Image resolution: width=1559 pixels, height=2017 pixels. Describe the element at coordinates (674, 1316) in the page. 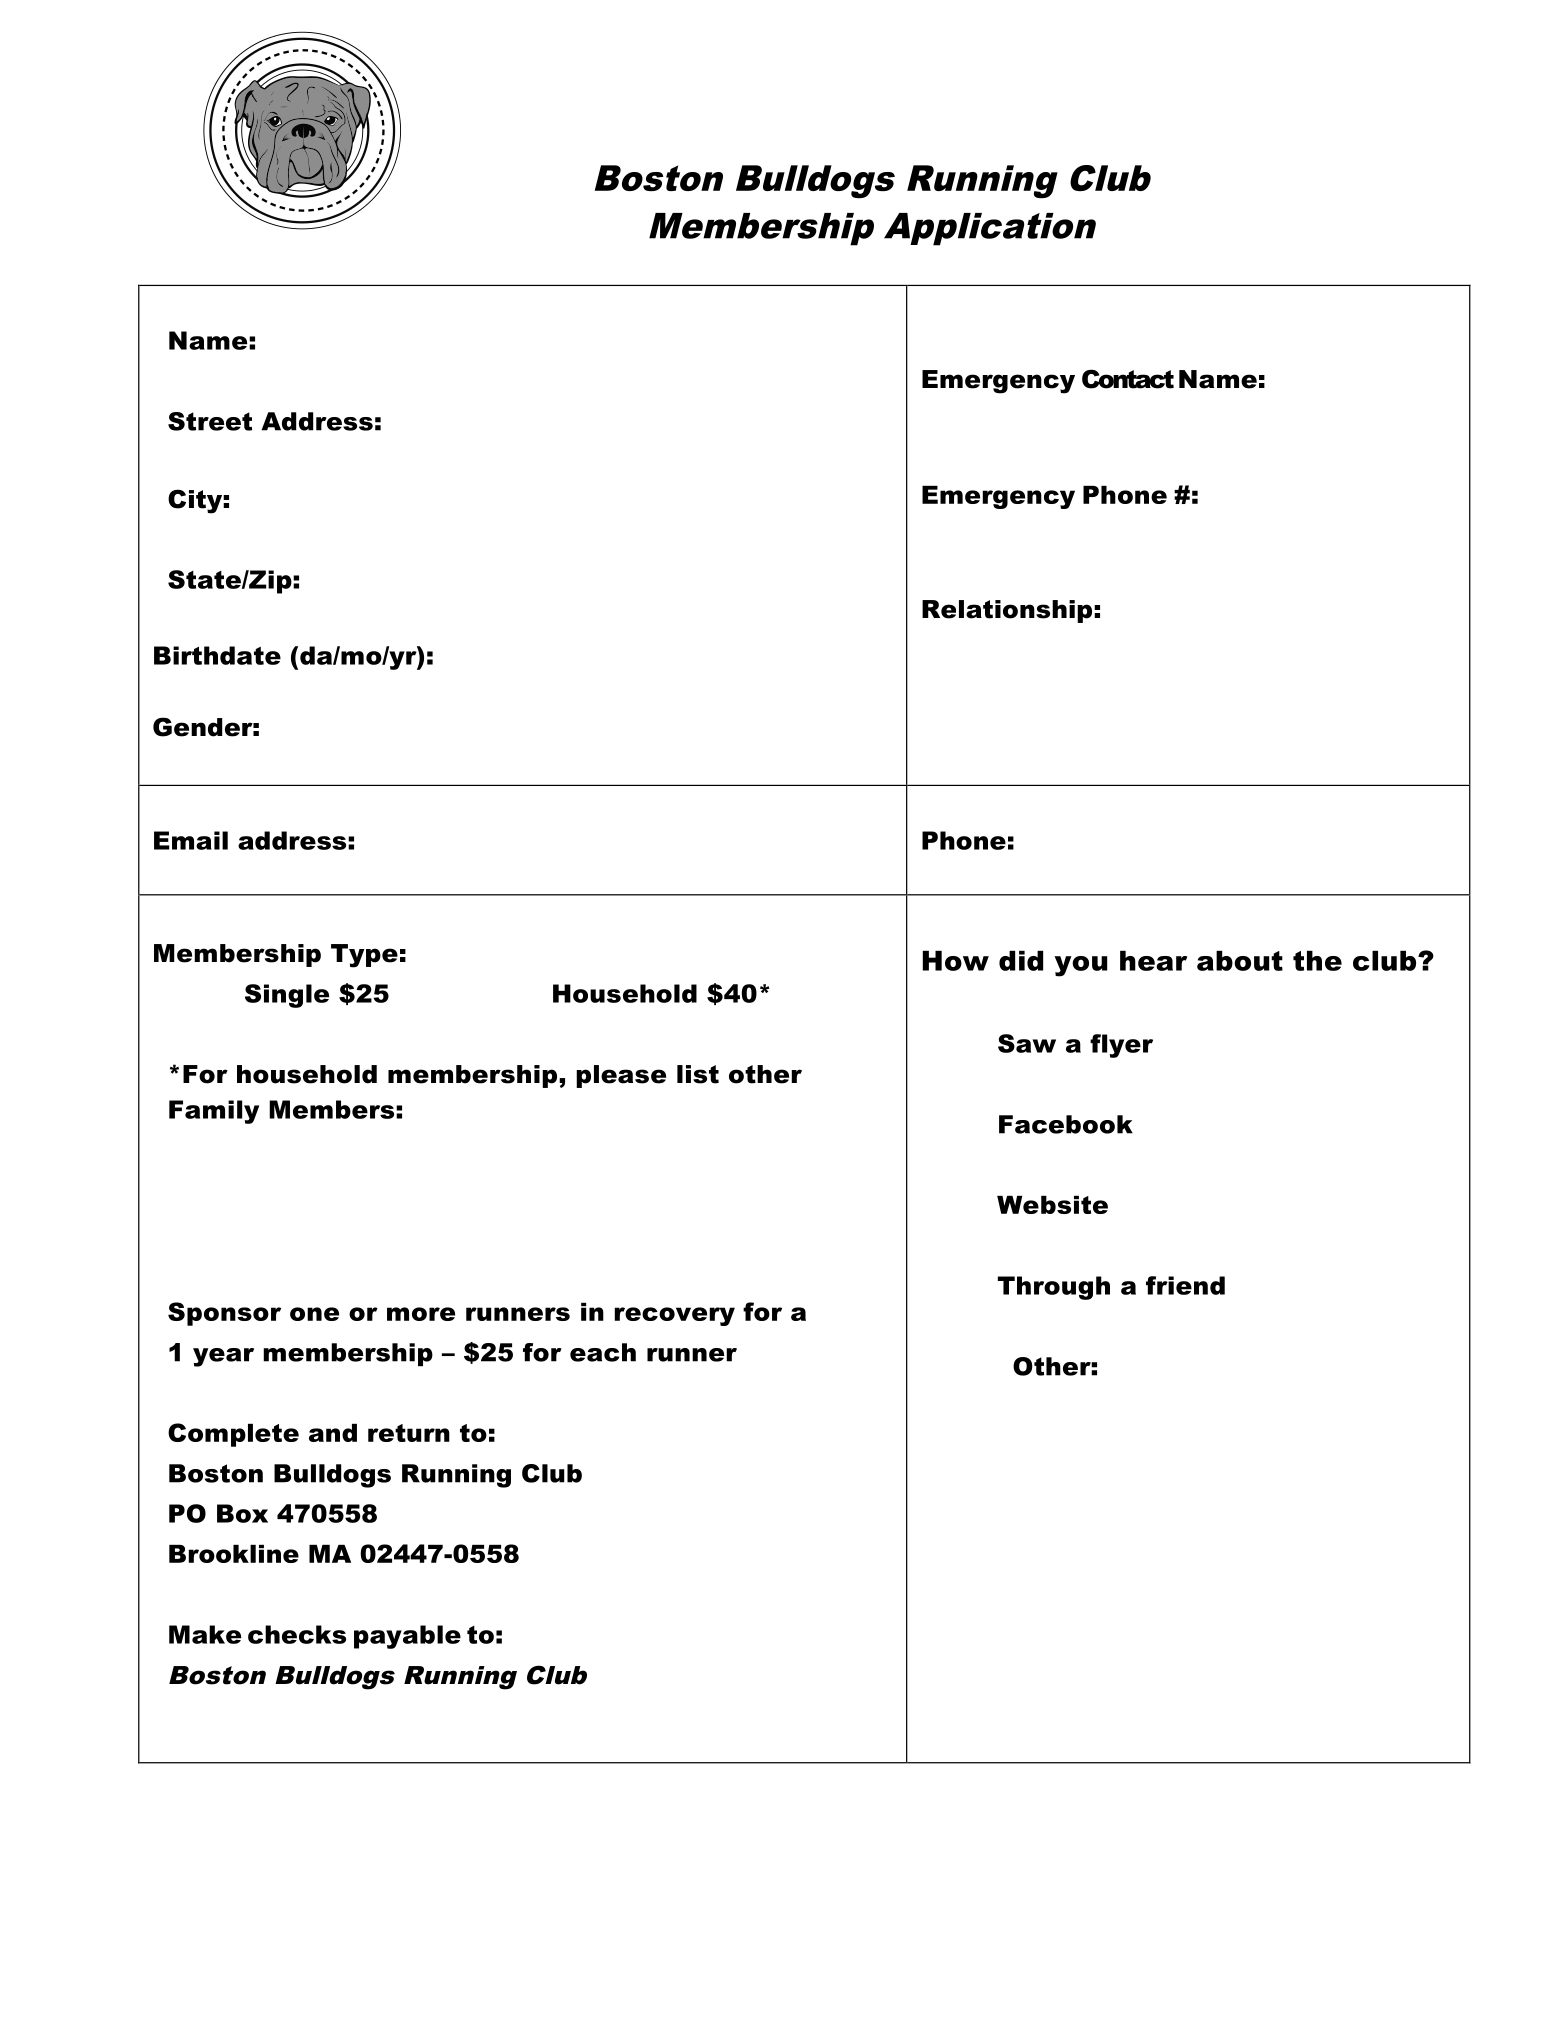

I see `recovery` at that location.
